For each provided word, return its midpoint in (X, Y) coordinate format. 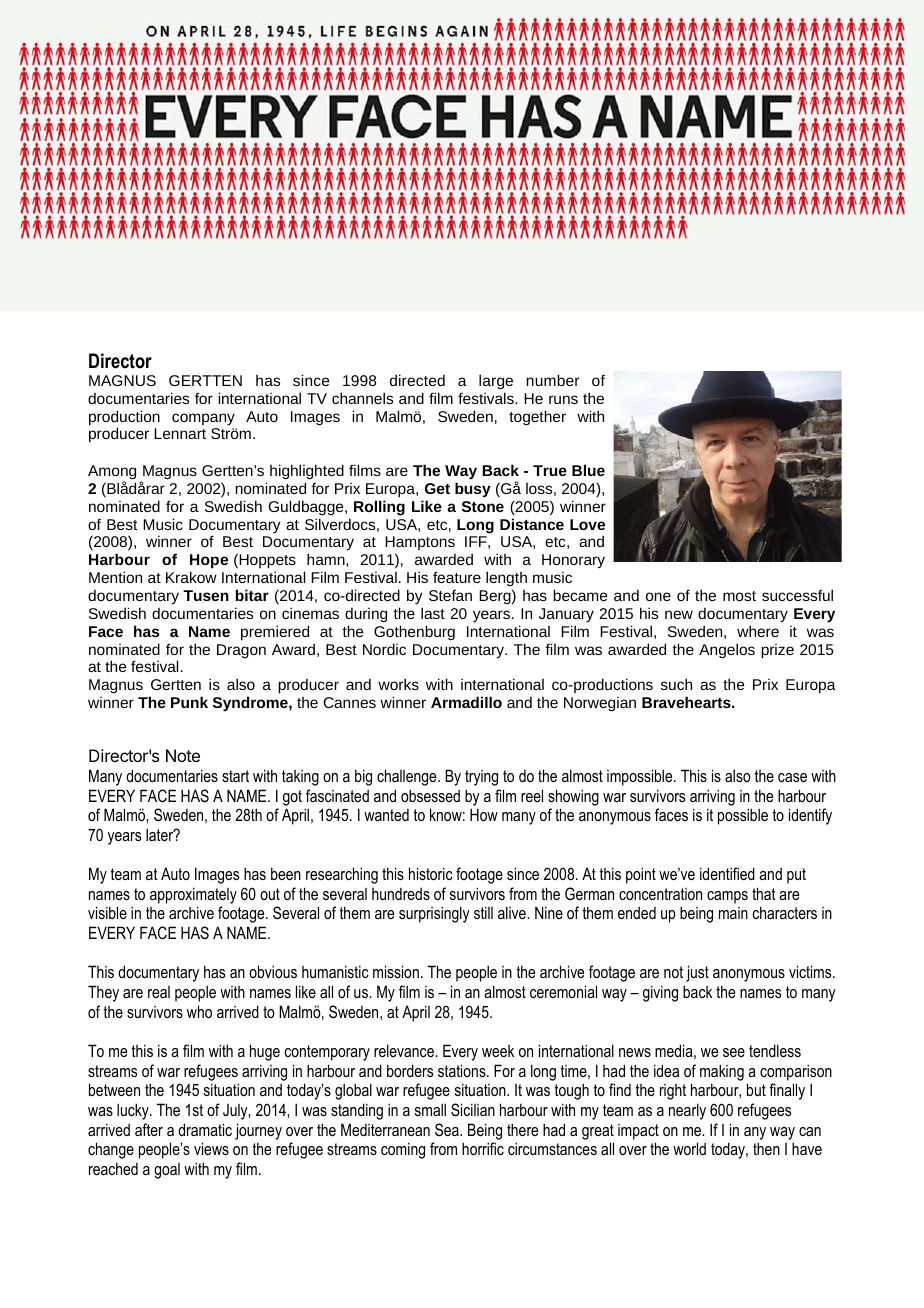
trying (481, 778)
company (203, 419)
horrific (483, 1148)
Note (183, 755)
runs (563, 399)
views (211, 1148)
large (496, 382)
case (792, 777)
